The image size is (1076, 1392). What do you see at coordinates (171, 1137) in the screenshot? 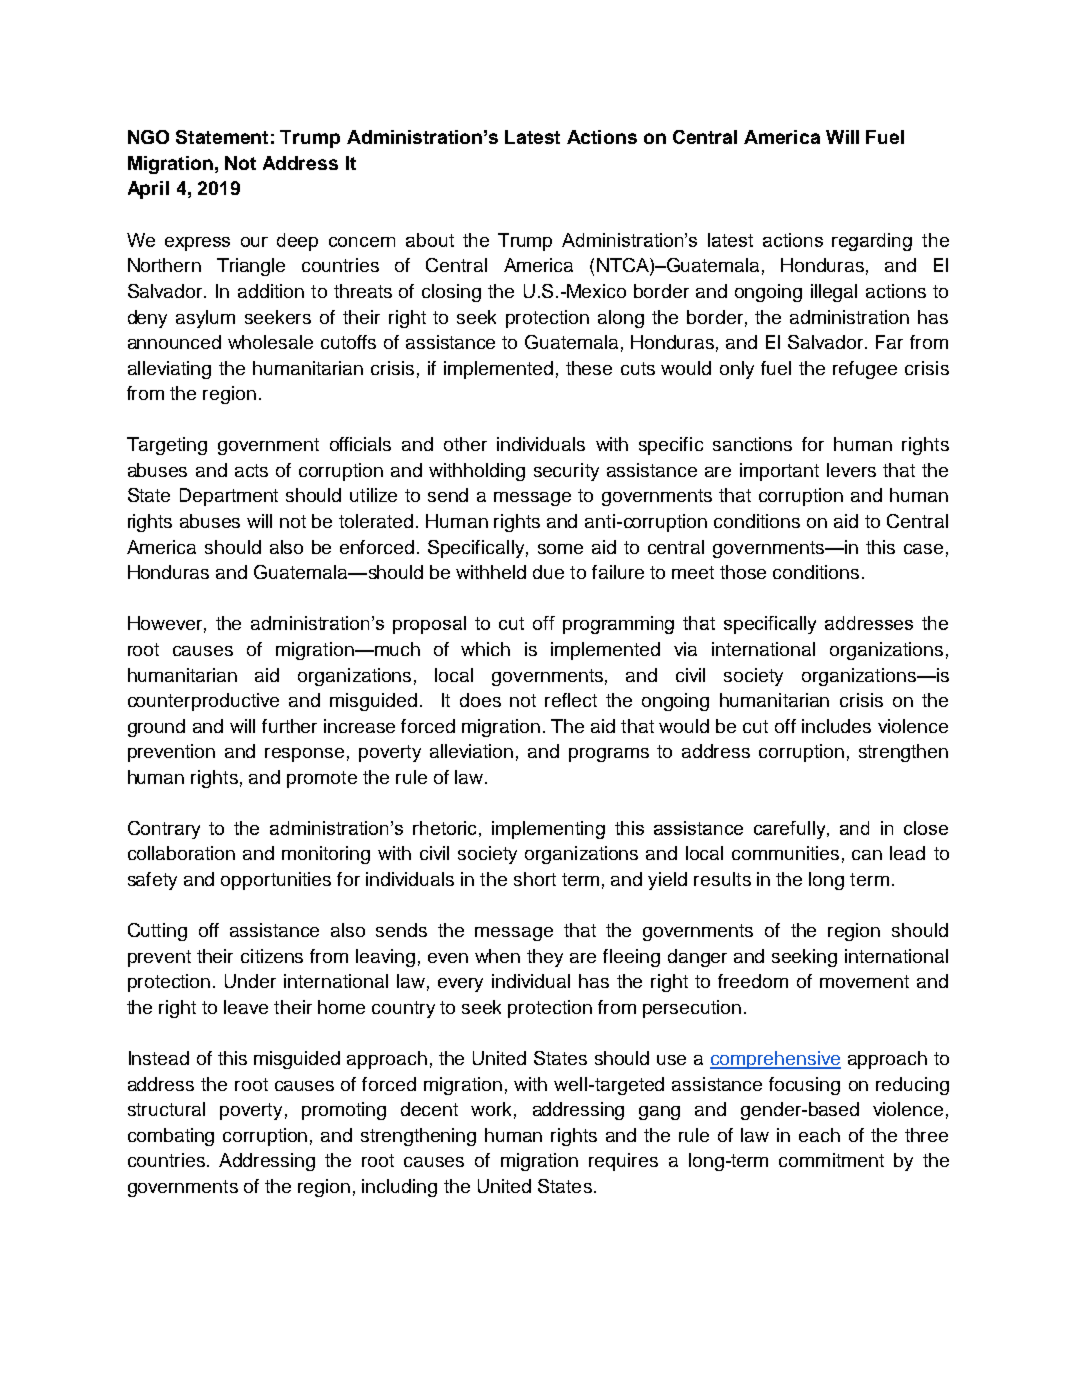
I see `combating` at bounding box center [171, 1137].
